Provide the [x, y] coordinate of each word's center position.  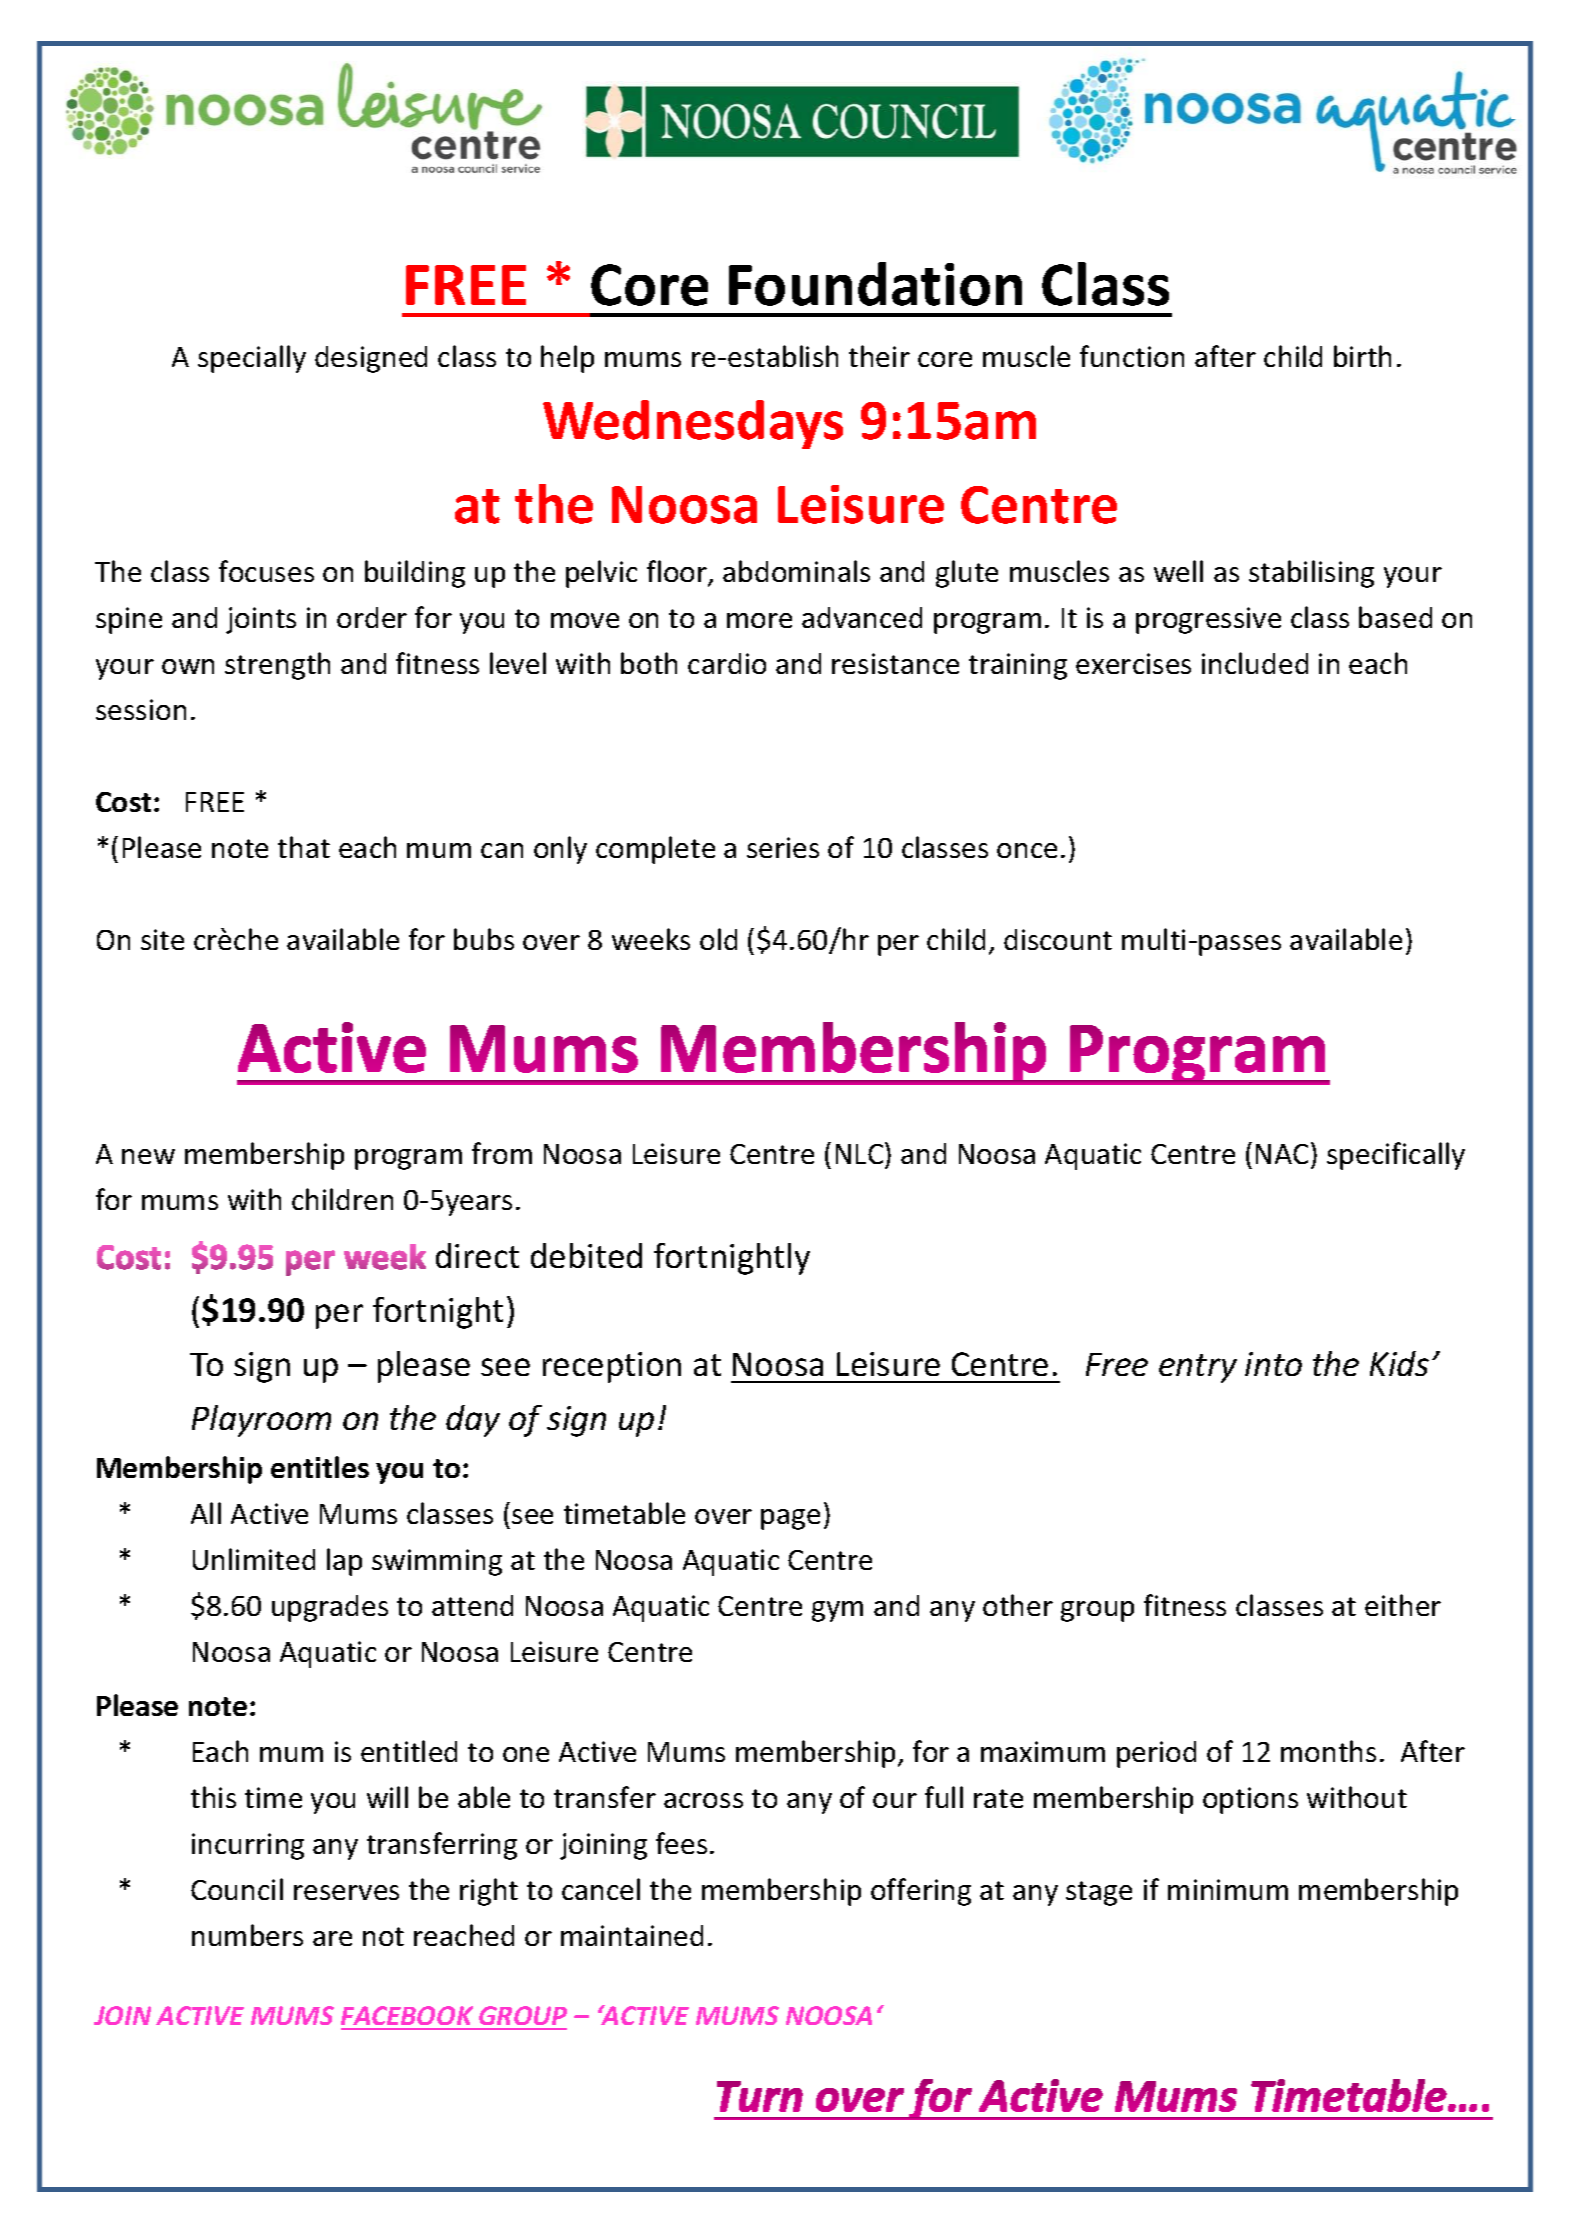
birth [1362, 356]
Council [237, 1889]
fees [681, 1843]
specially [252, 359]
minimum [1228, 1889]
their [879, 356]
